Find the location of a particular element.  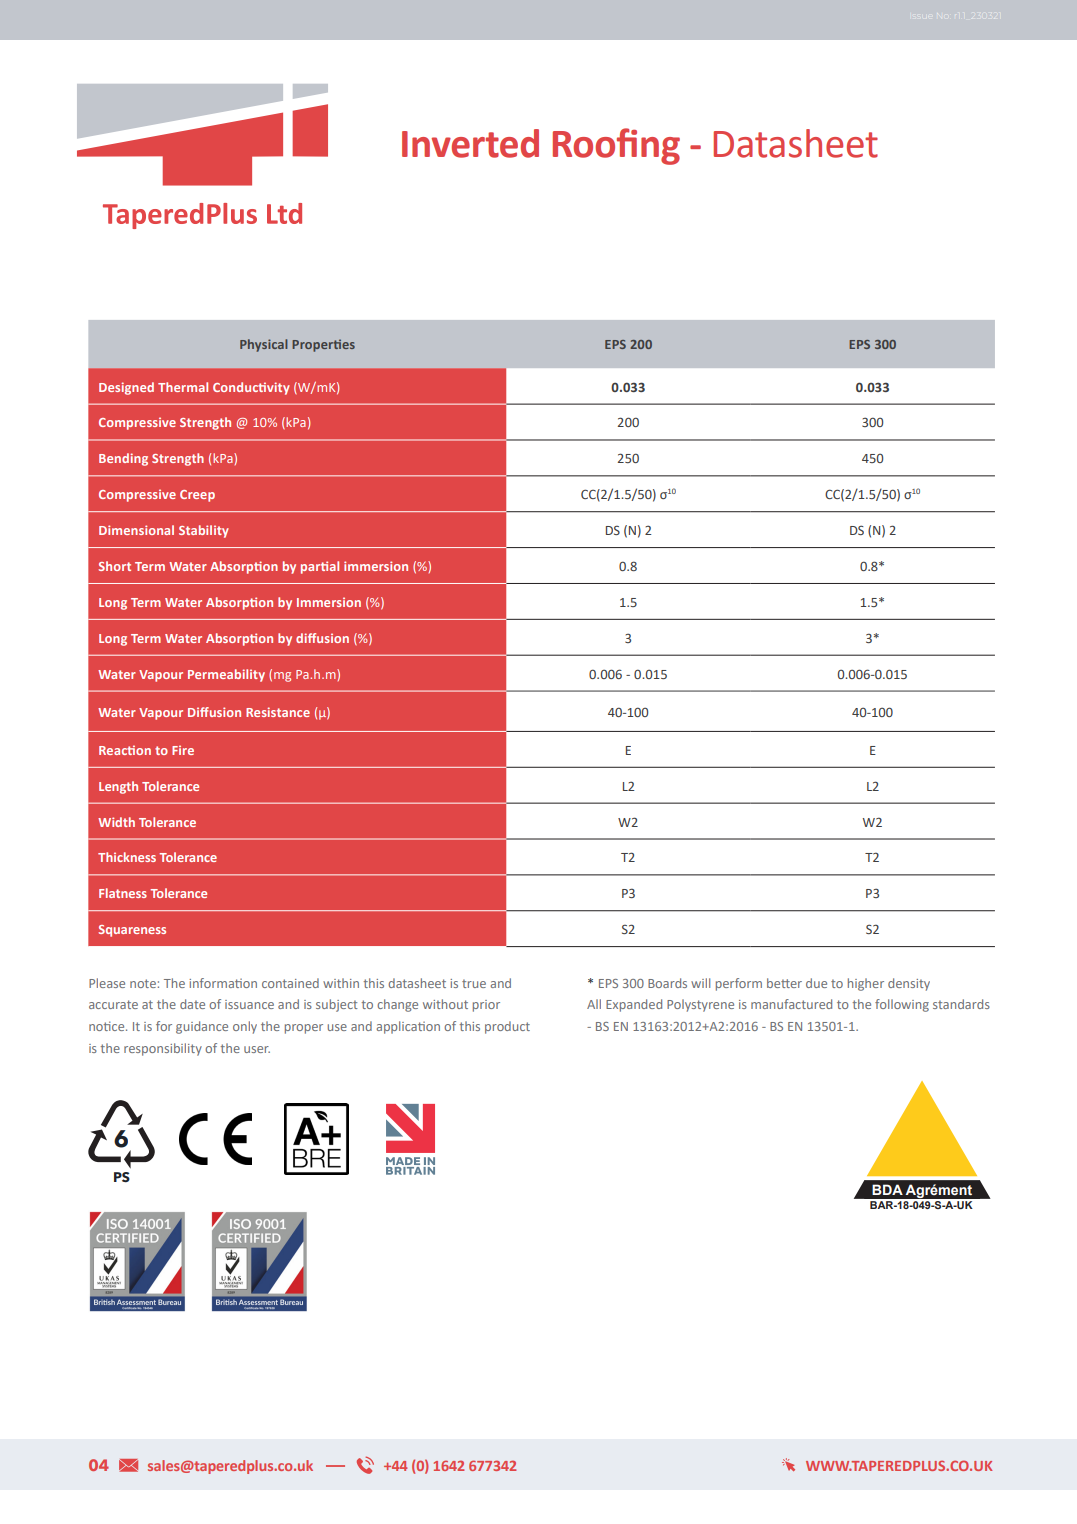

responsibility is located at coordinates (163, 1049).
